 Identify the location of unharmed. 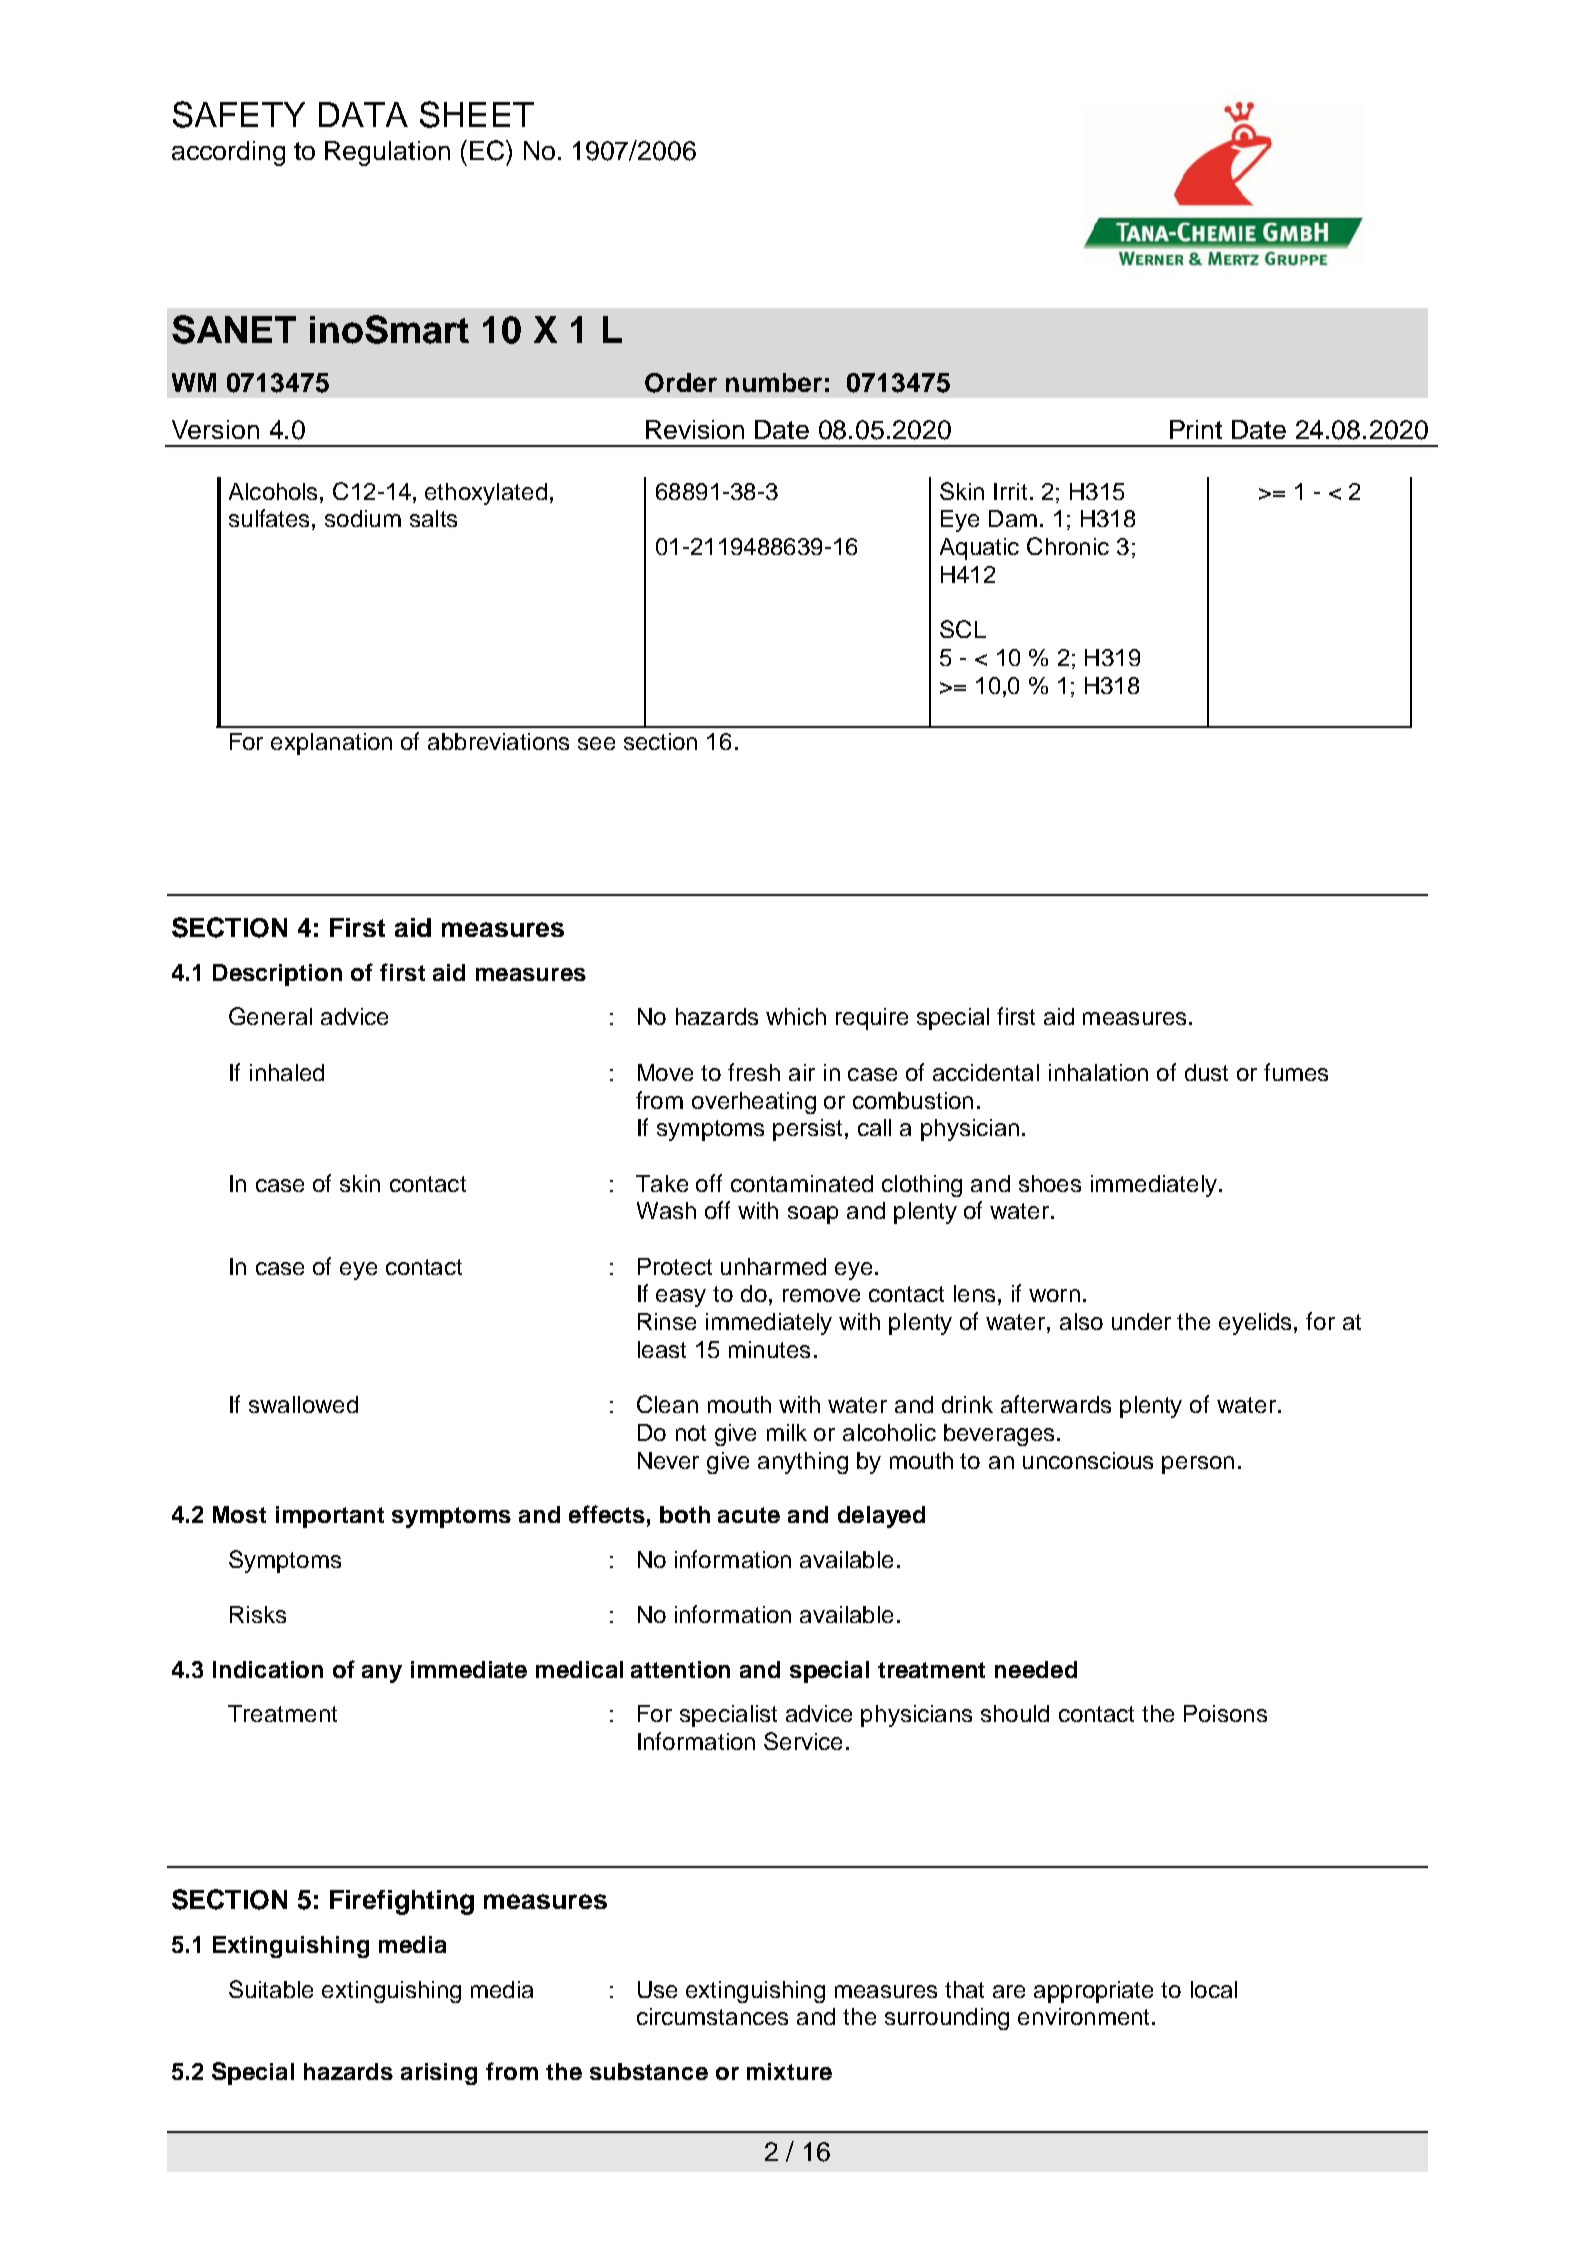
(773, 1266).
